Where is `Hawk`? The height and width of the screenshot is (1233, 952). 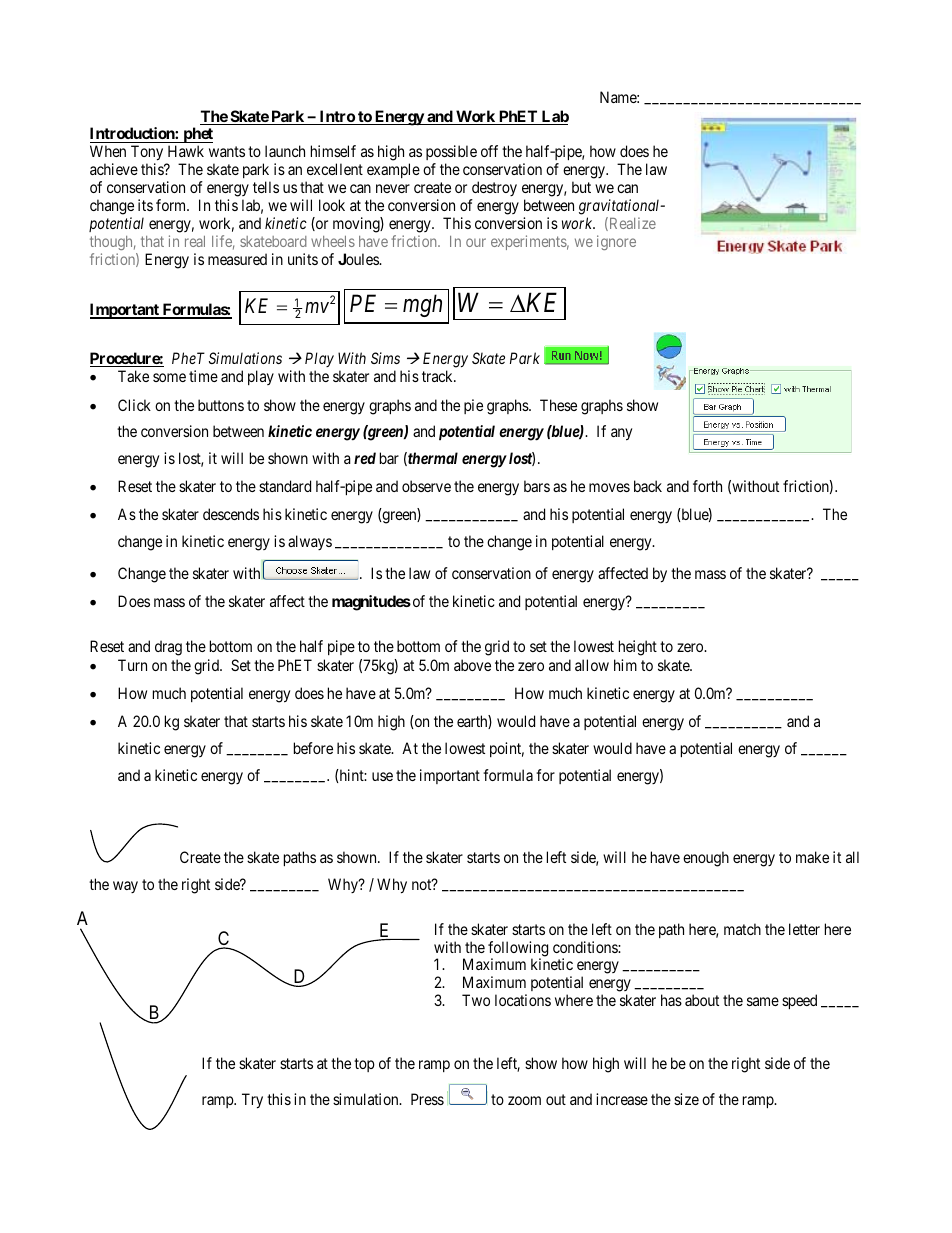
Hawk is located at coordinates (186, 151).
